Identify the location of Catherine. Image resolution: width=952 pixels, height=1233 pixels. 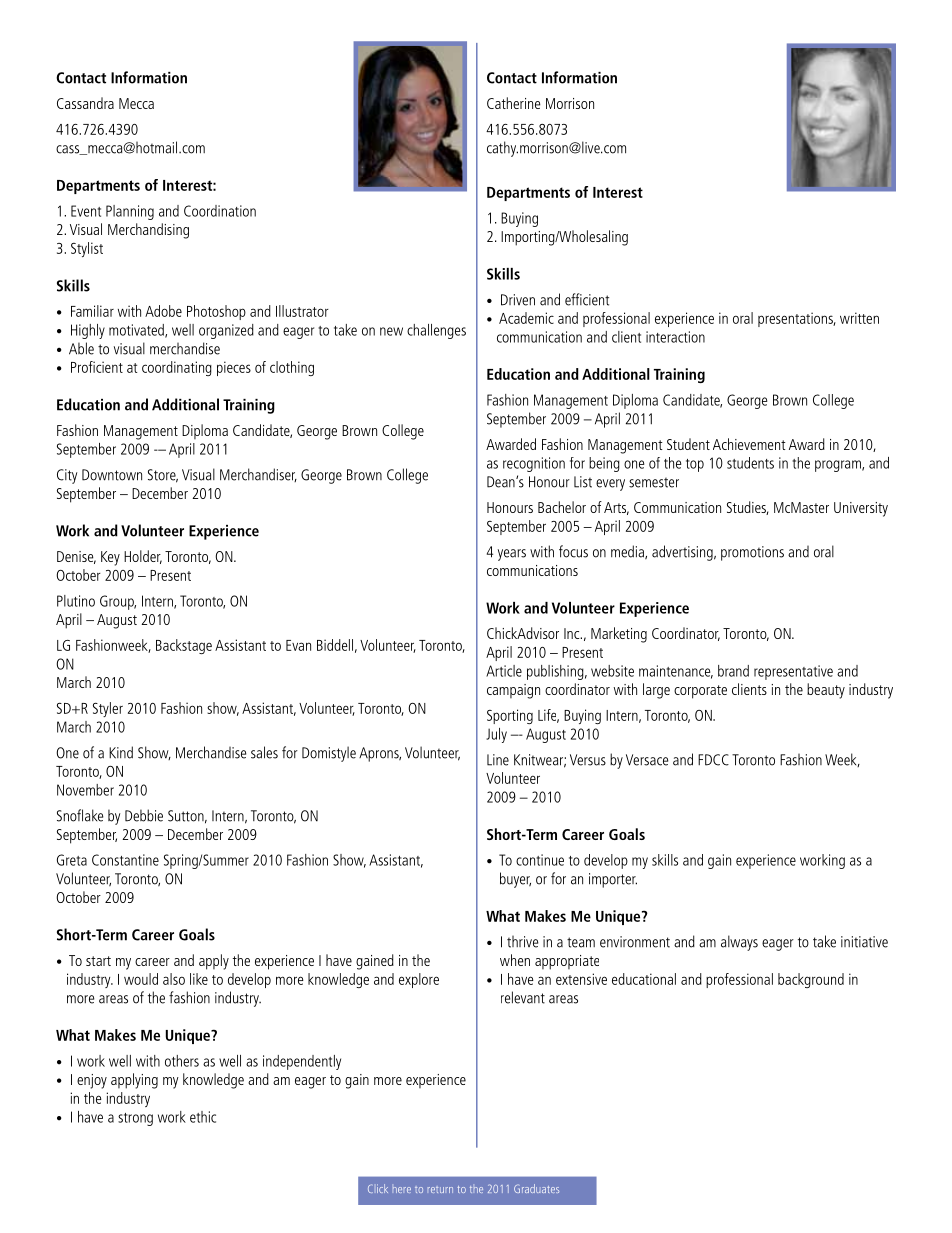
(514, 103).
